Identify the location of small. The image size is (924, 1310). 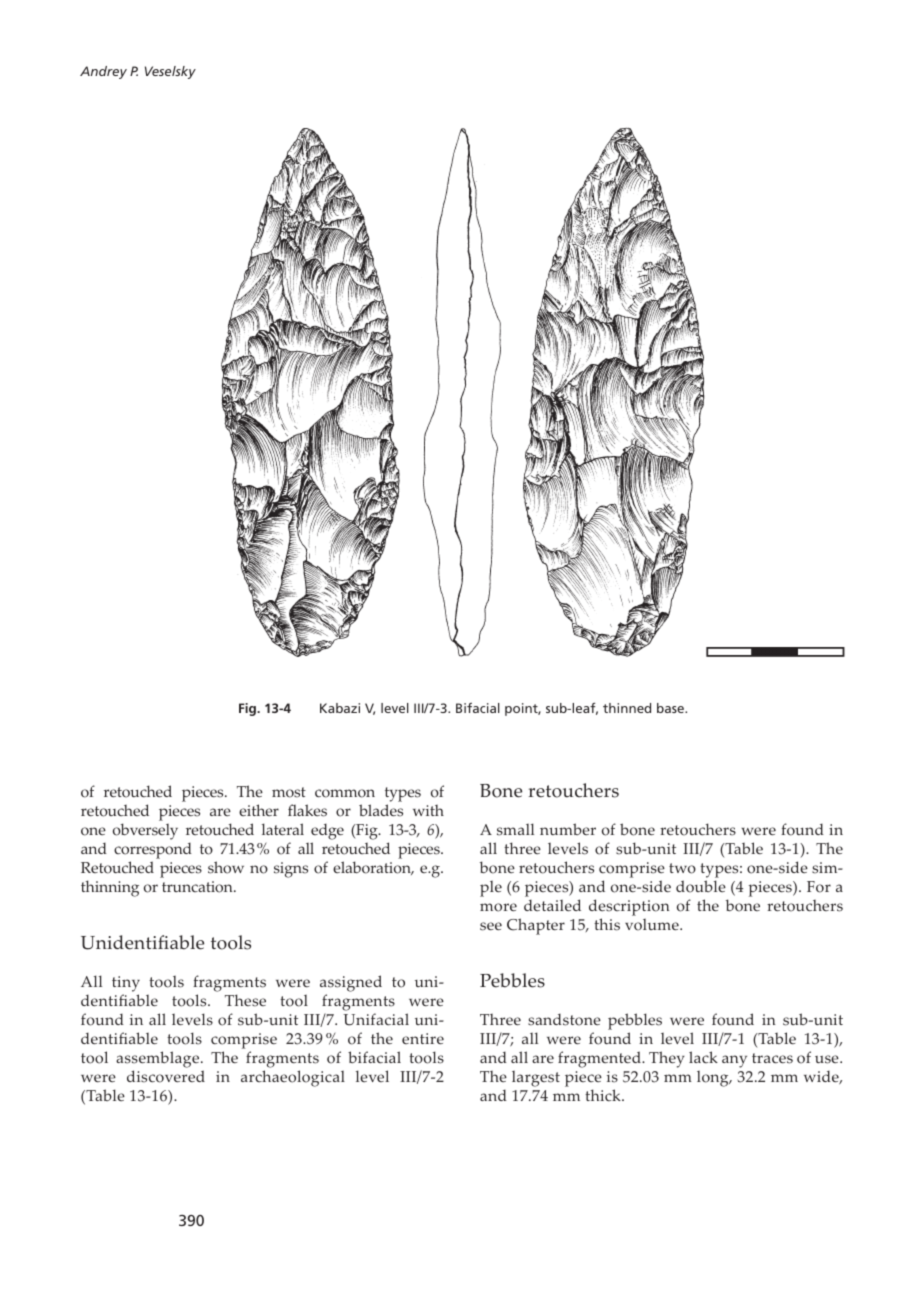
(515, 829).
